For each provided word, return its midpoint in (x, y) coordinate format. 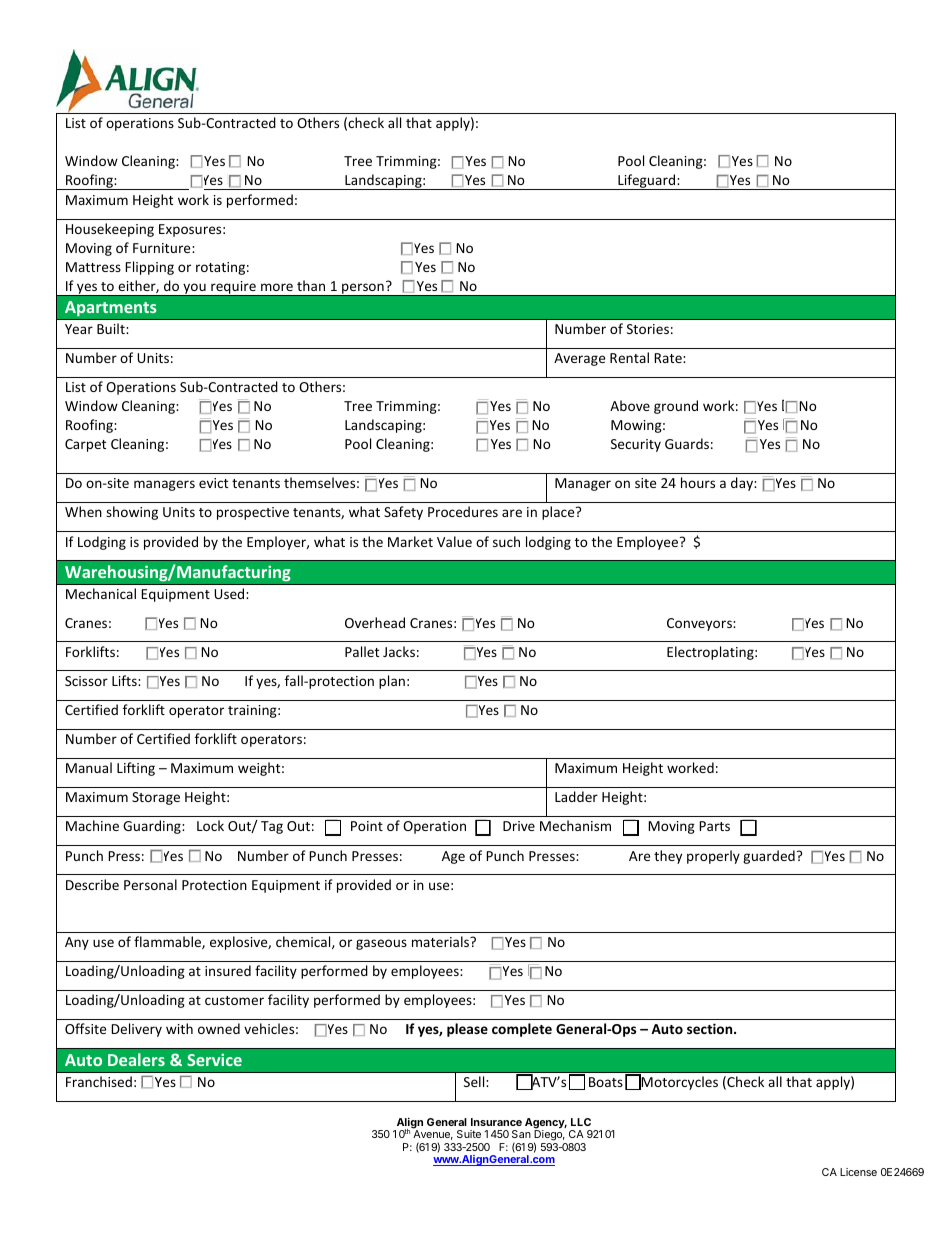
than (311, 285)
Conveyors (700, 624)
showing (132, 513)
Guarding (153, 827)
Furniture (163, 248)
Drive (519, 826)
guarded (769, 857)
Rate (669, 358)
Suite (469, 1134)
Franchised (99, 1081)
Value (454, 541)
